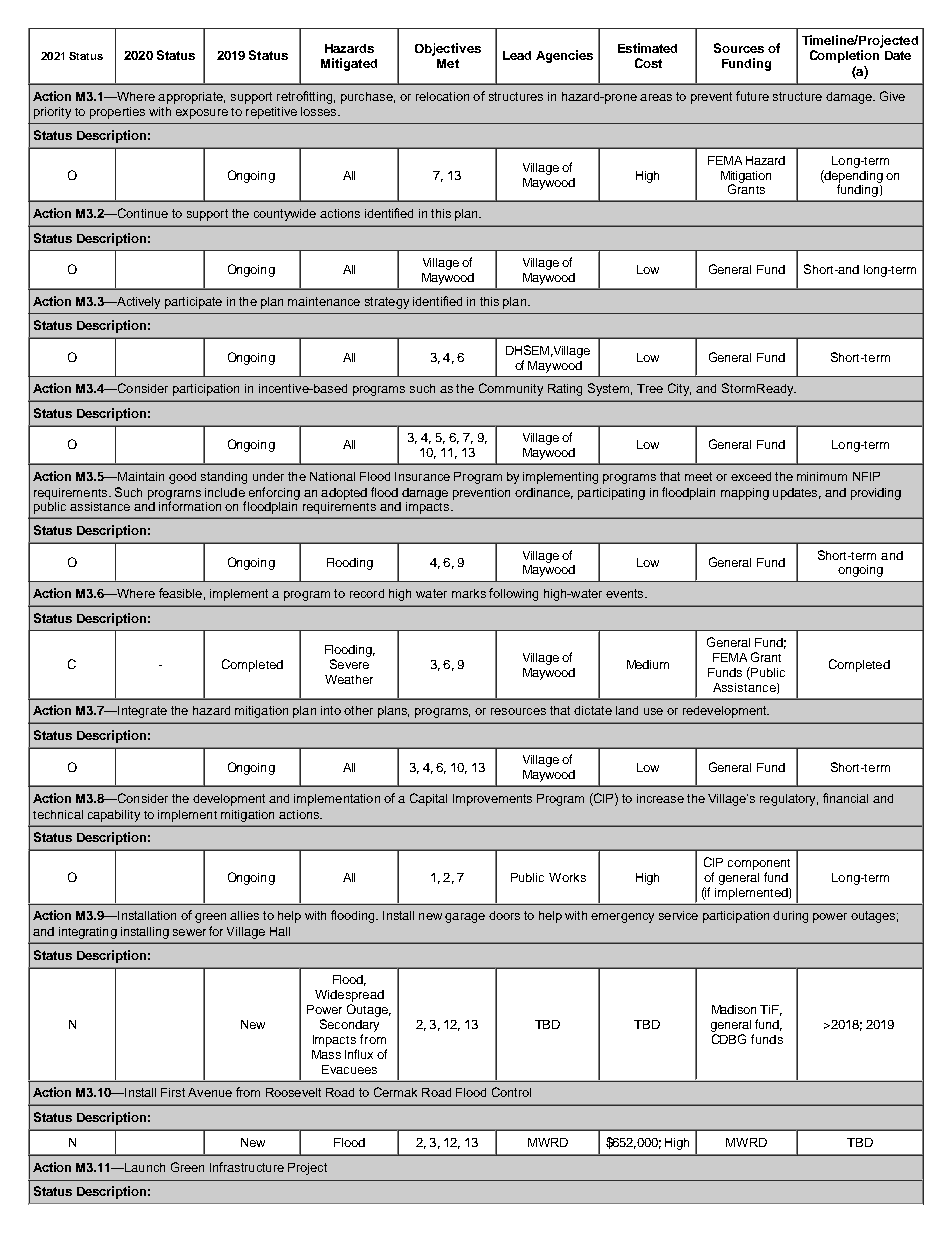 The height and width of the page is (1233, 952). I want to click on financial, so click(845, 798).
